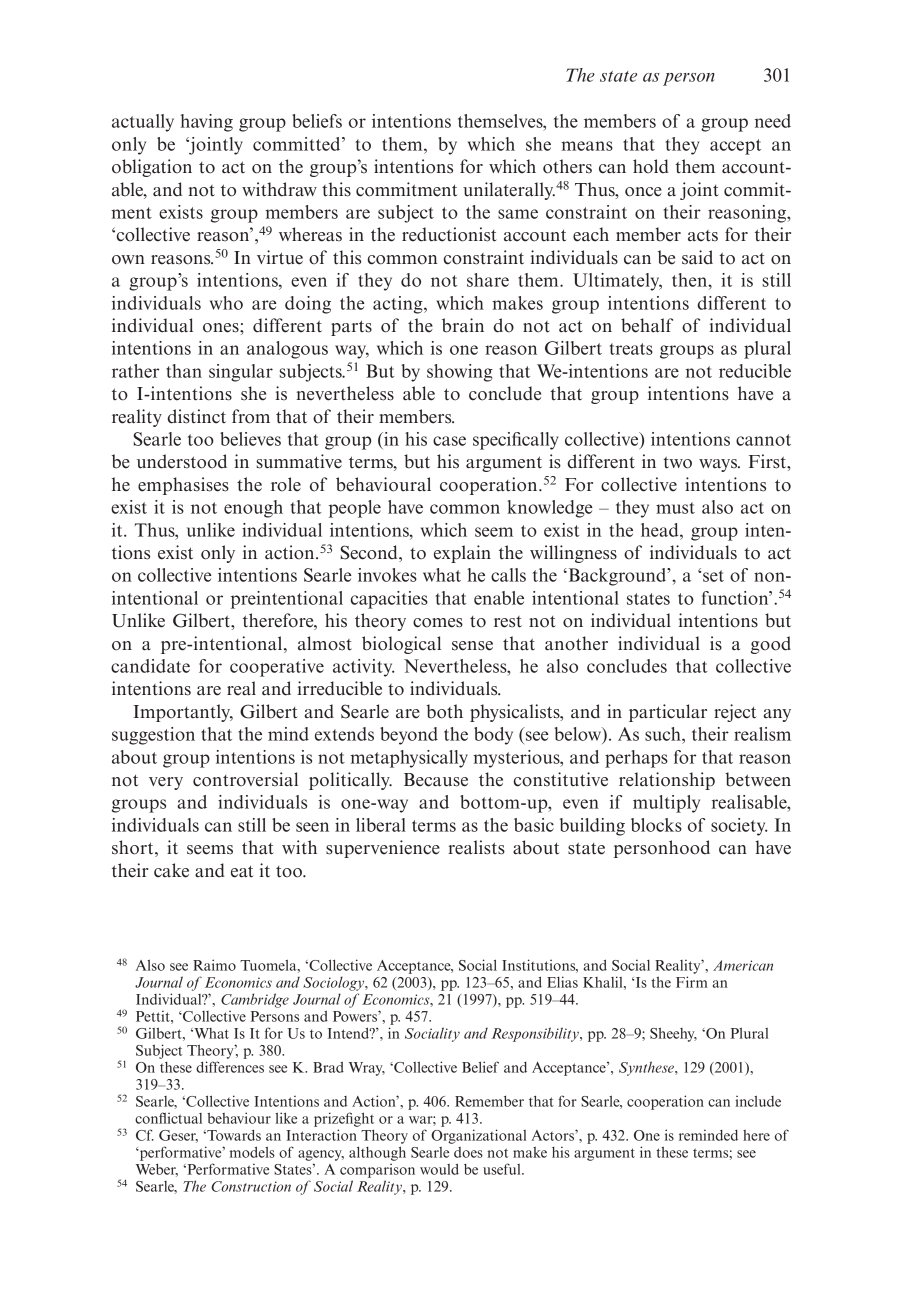 Image resolution: width=911 pixels, height=1316 pixels. Describe the element at coordinates (171, 870) in the page. I see `cake` at that location.
